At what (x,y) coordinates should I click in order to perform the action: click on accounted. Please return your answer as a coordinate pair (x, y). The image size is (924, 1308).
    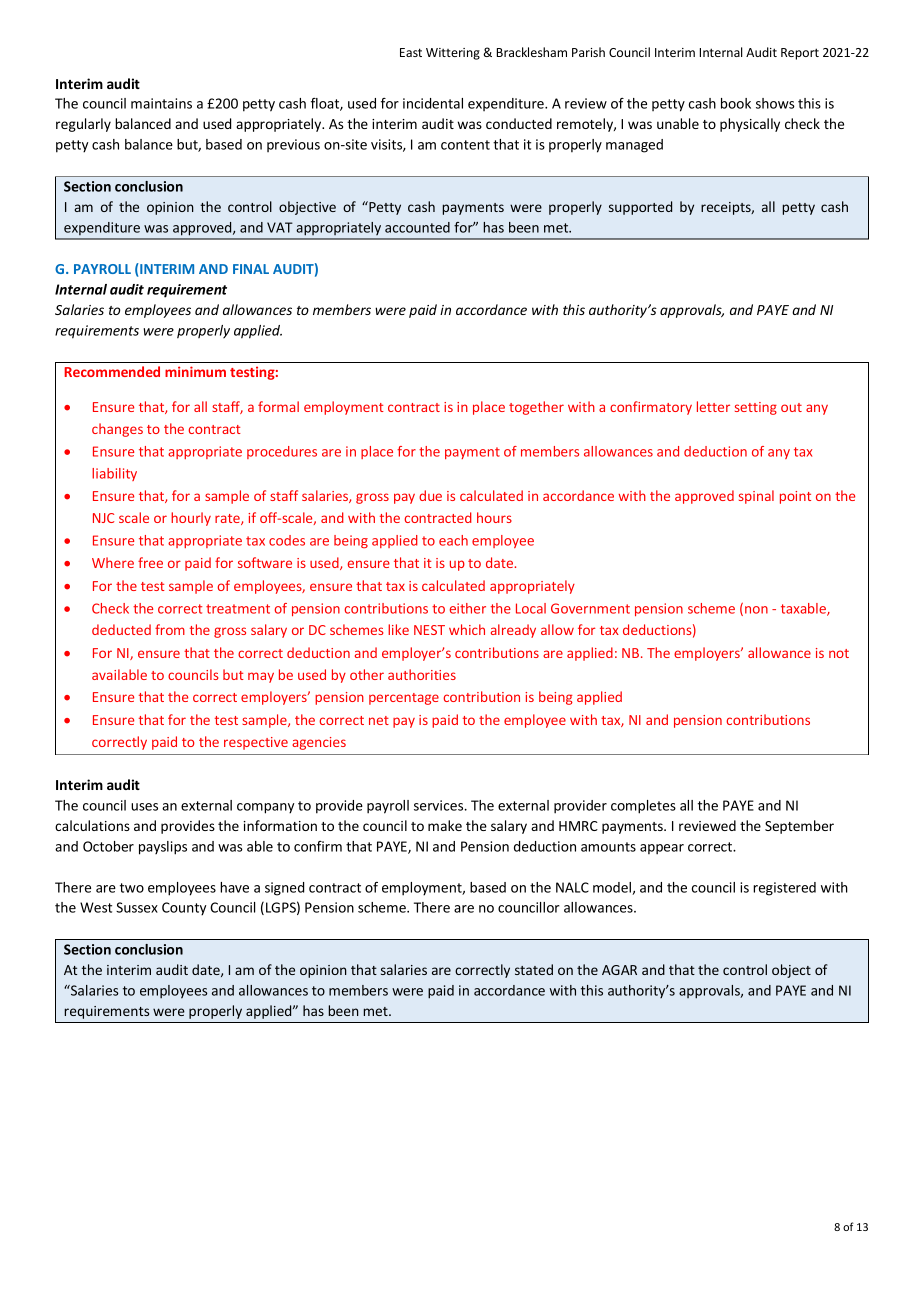
    Looking at the image, I should click on (417, 227).
